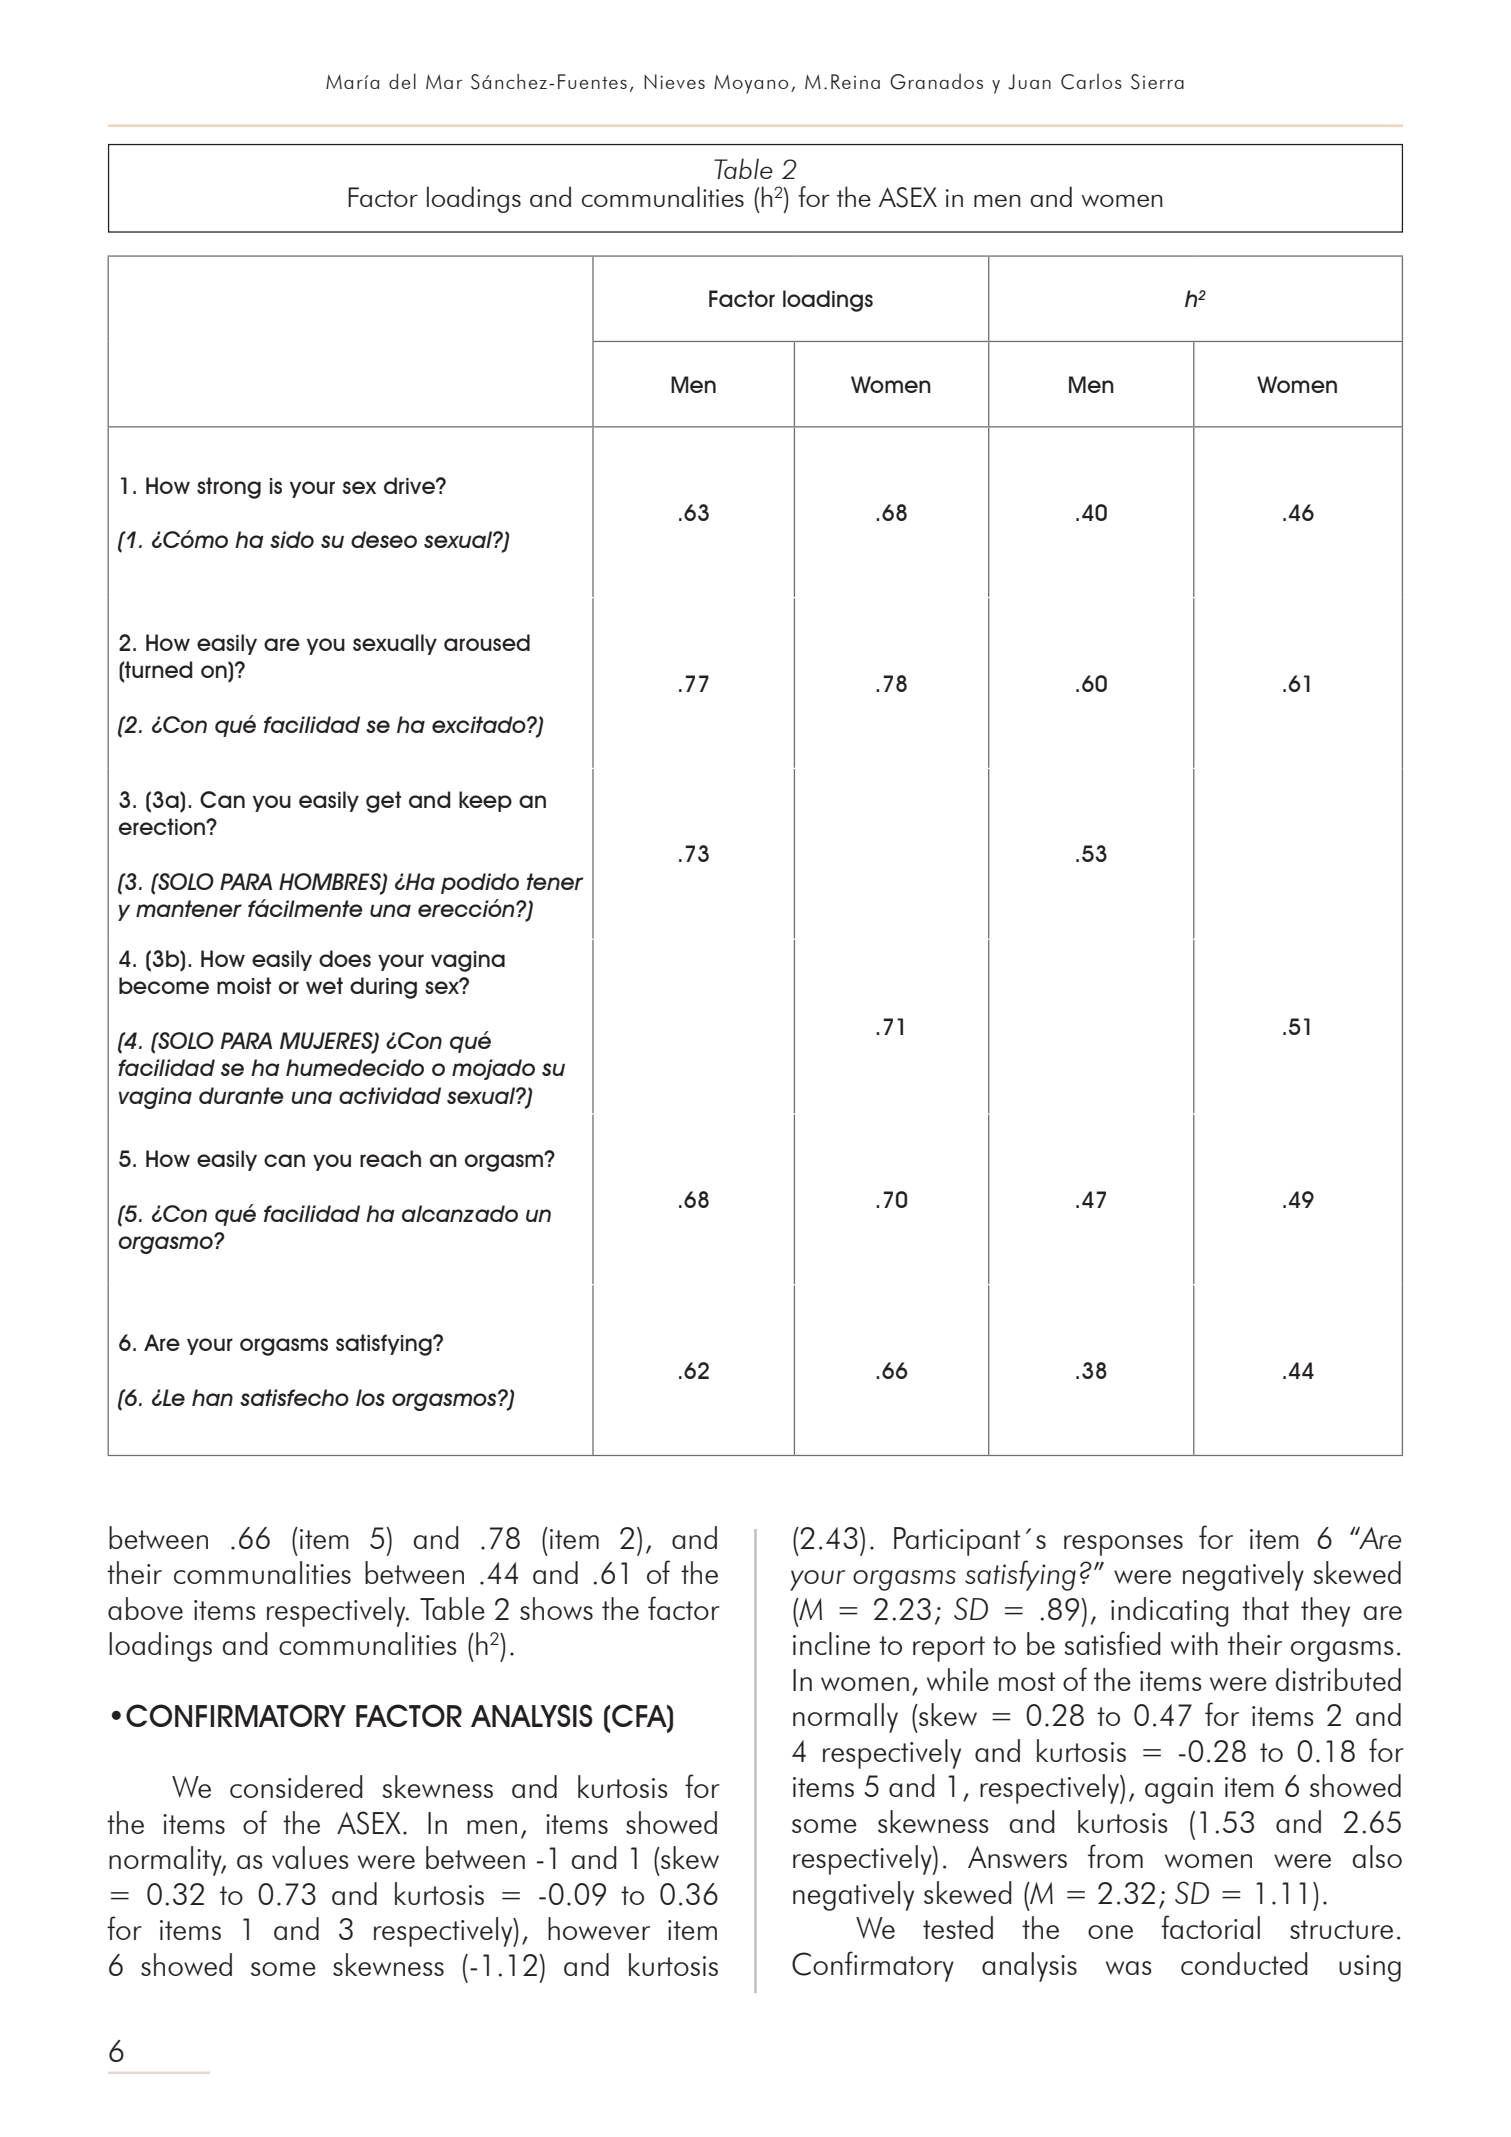 The image size is (1511, 2137). I want to click on han, so click(212, 1397).
